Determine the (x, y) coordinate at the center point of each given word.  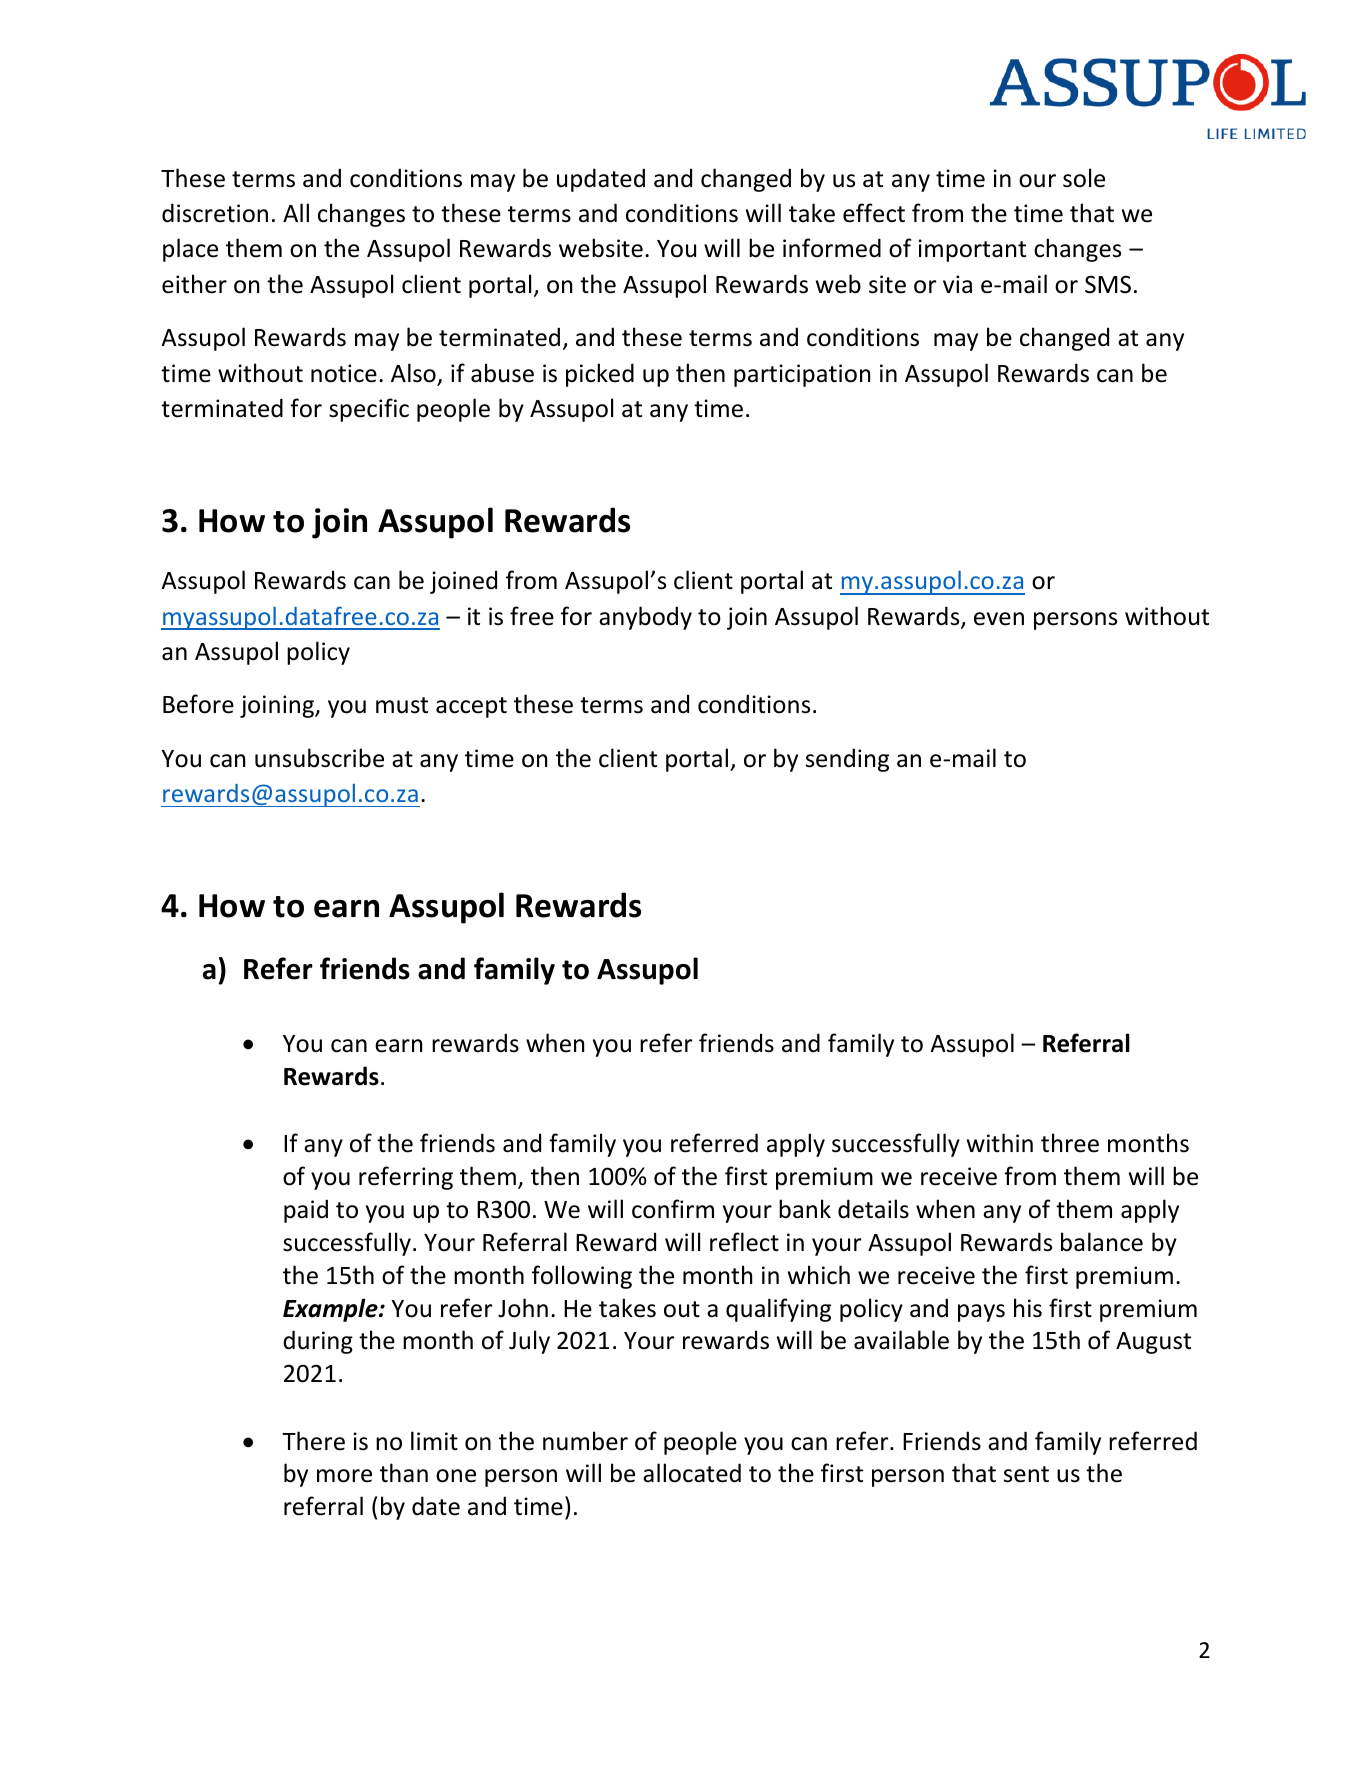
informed (832, 248)
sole (1084, 178)
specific (369, 410)
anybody (645, 618)
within (1000, 1143)
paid (306, 1211)
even (999, 619)
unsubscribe (319, 758)
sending (847, 760)
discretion (215, 213)
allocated (692, 1473)
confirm (673, 1209)
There (313, 1441)
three (1070, 1143)
